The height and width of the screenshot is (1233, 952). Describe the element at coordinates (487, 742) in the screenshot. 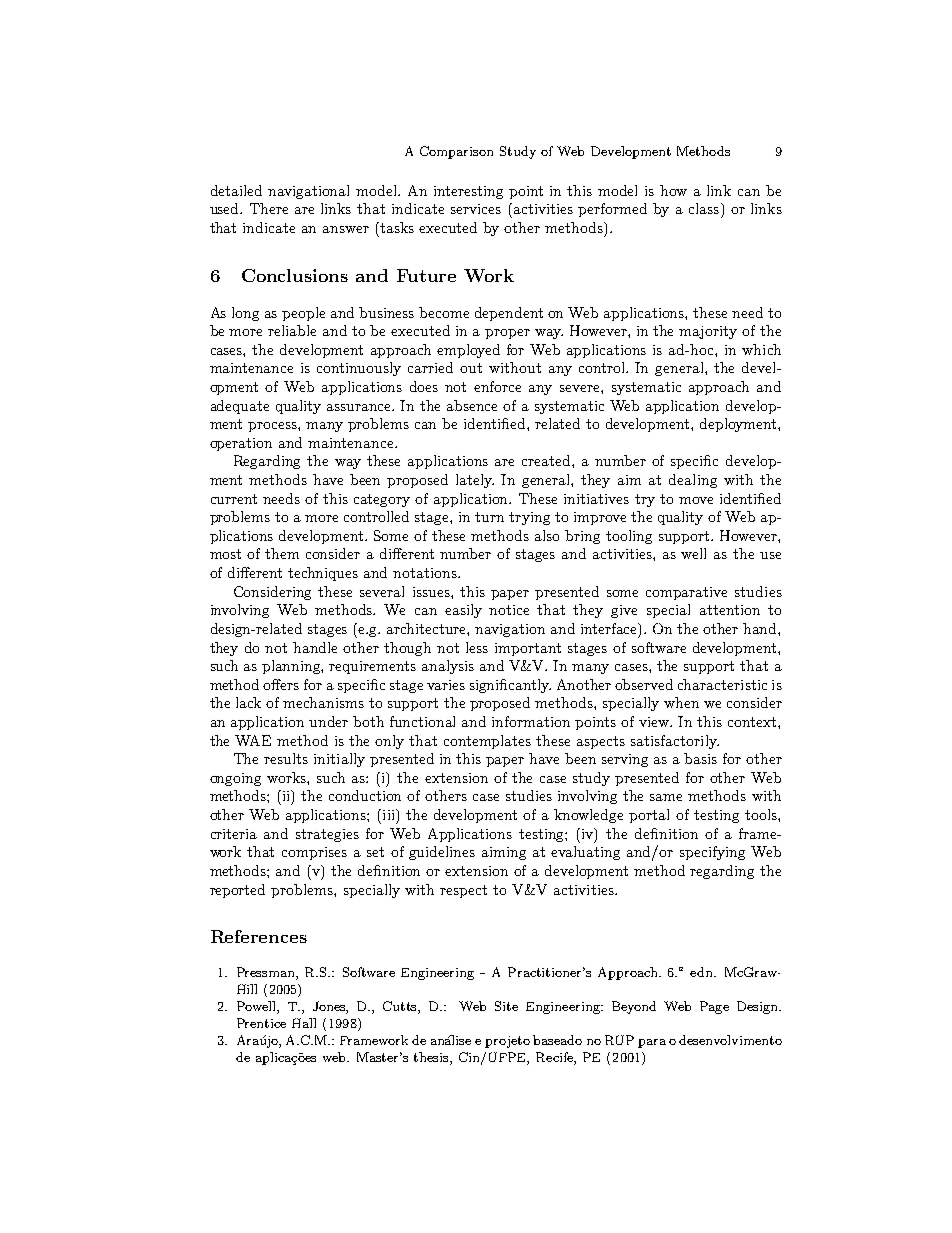

I see `contemplates` at that location.
